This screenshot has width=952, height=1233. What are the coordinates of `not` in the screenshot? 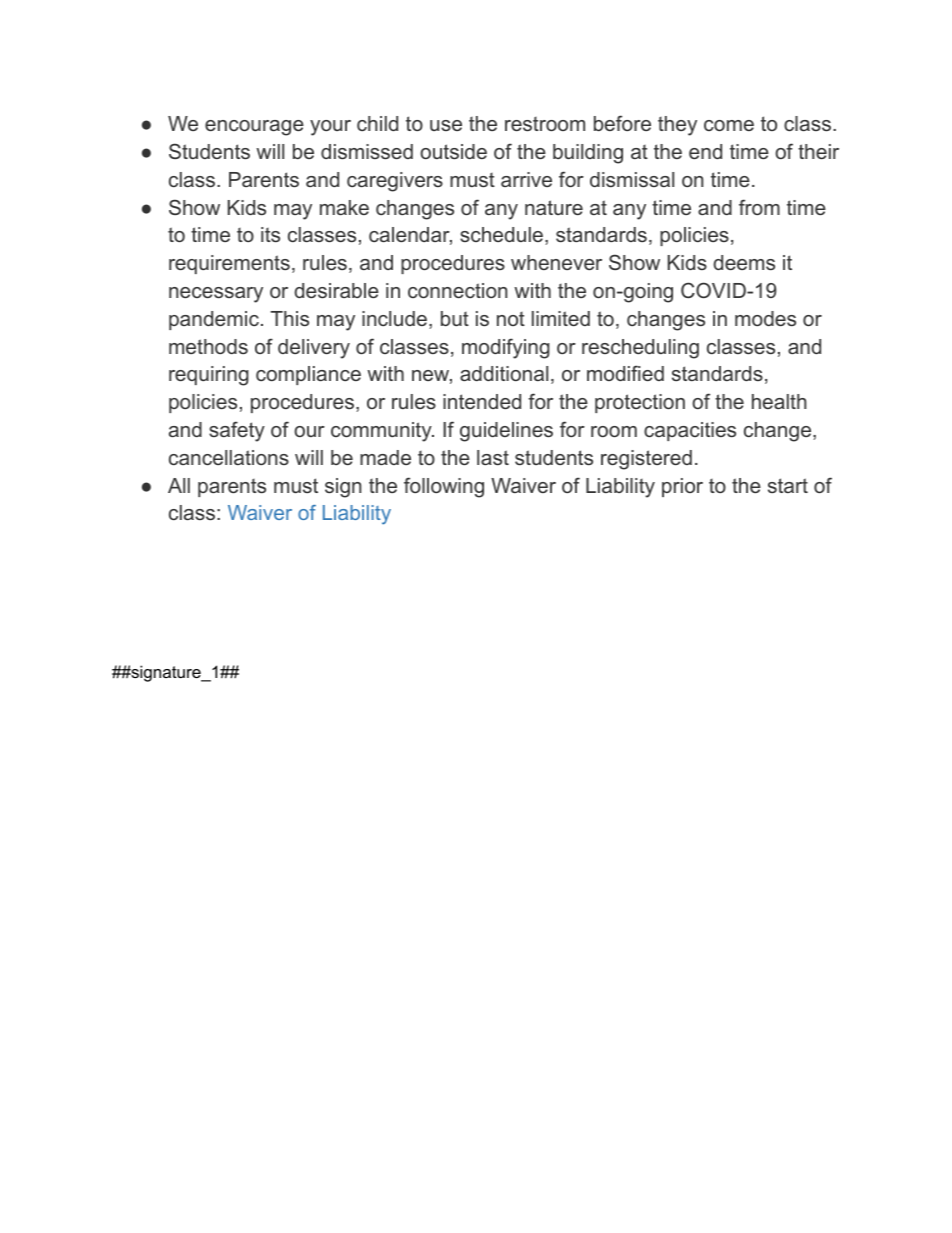 It's located at (511, 319).
